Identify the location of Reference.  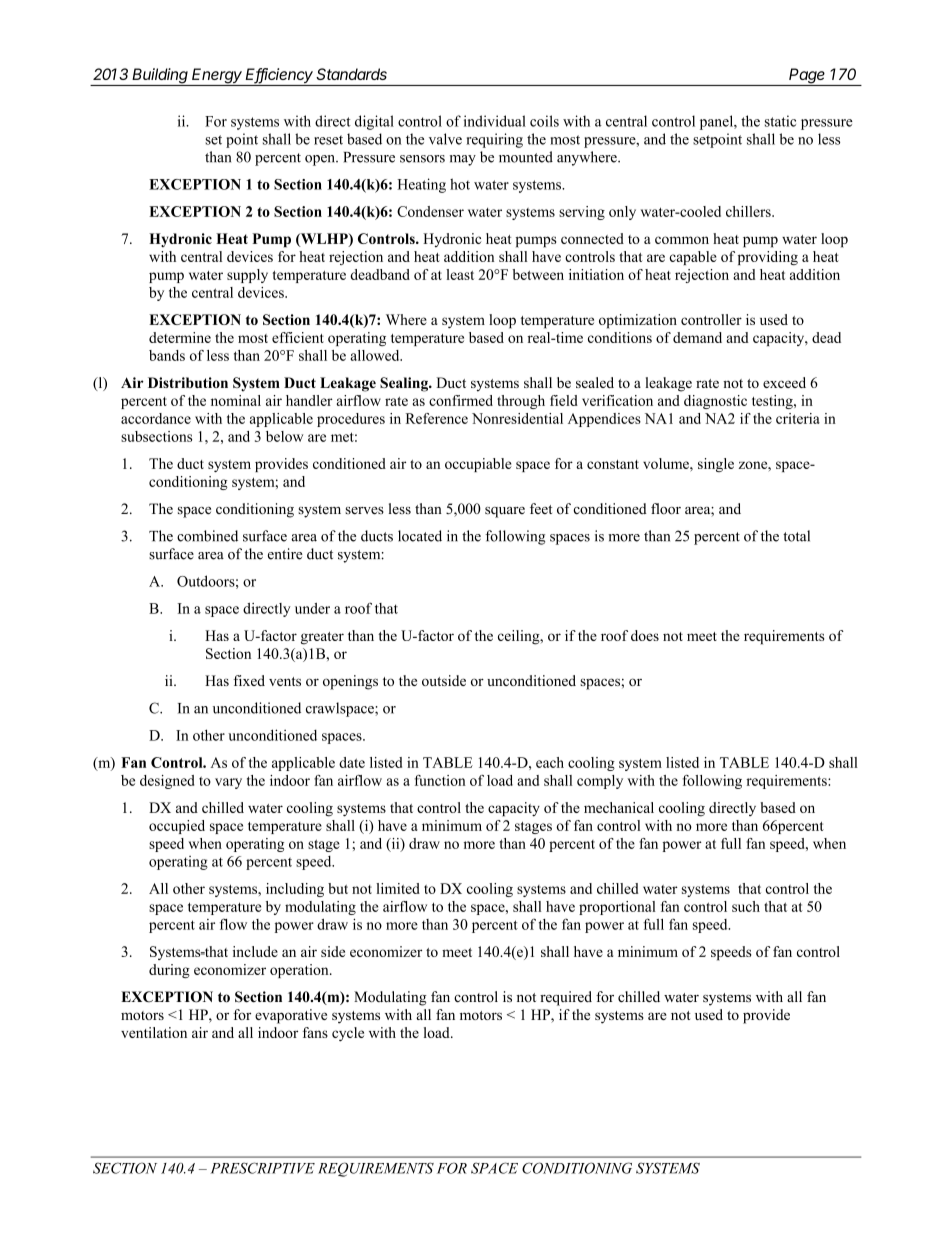
(437, 418).
